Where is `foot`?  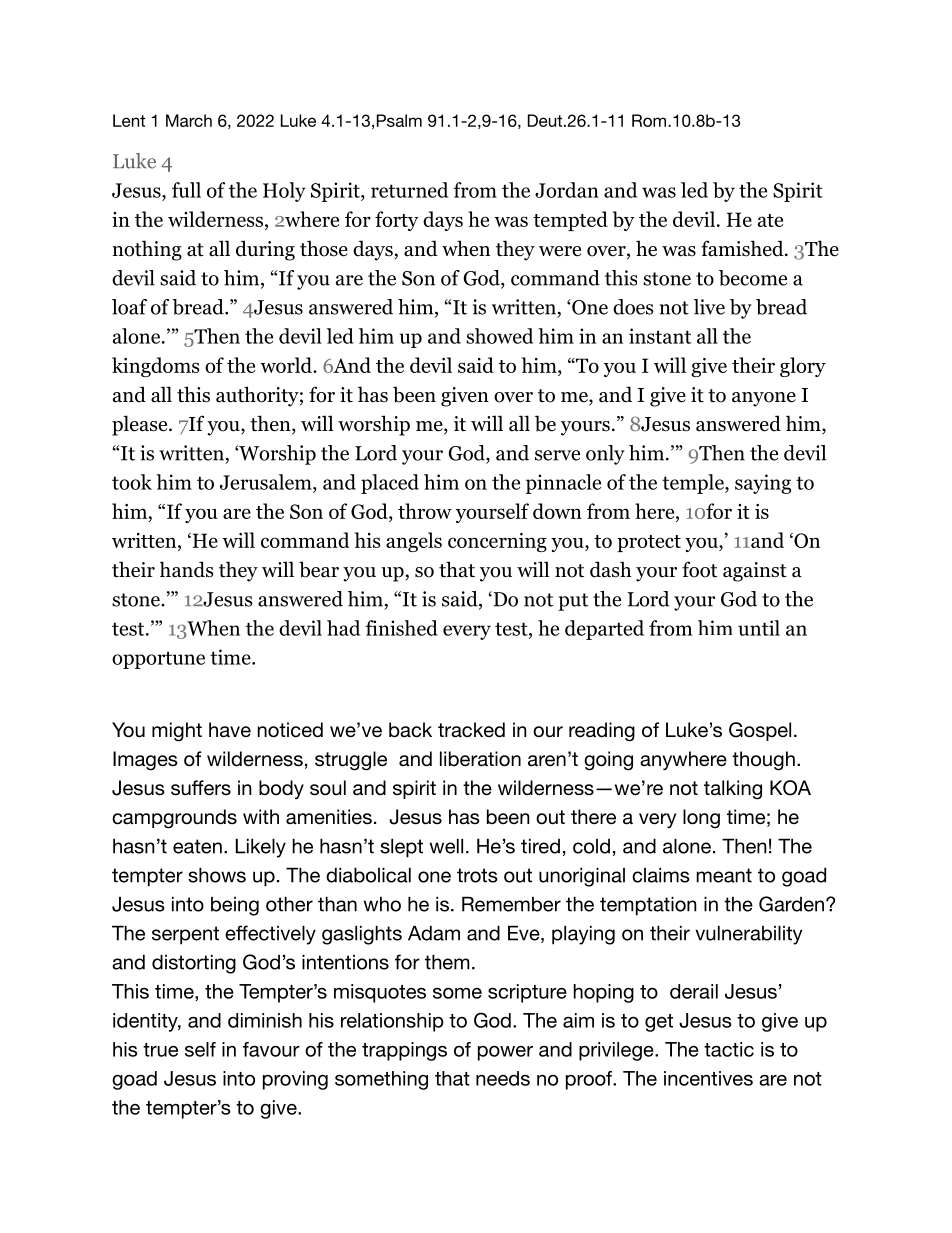 foot is located at coordinates (699, 569).
